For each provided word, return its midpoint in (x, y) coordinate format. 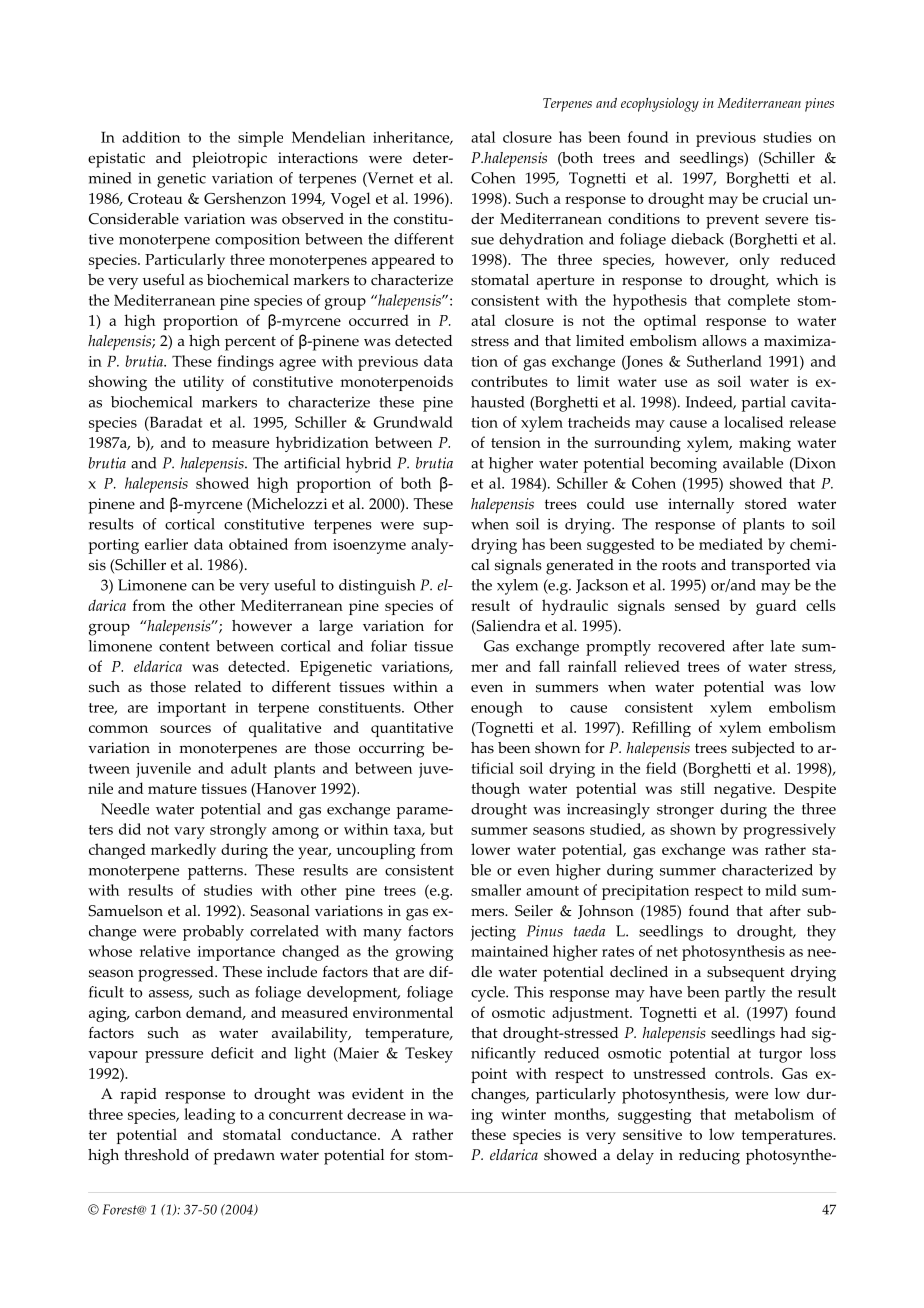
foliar (389, 646)
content (184, 647)
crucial (785, 198)
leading (209, 1116)
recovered (691, 646)
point (489, 1075)
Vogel (350, 200)
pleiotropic (229, 160)
